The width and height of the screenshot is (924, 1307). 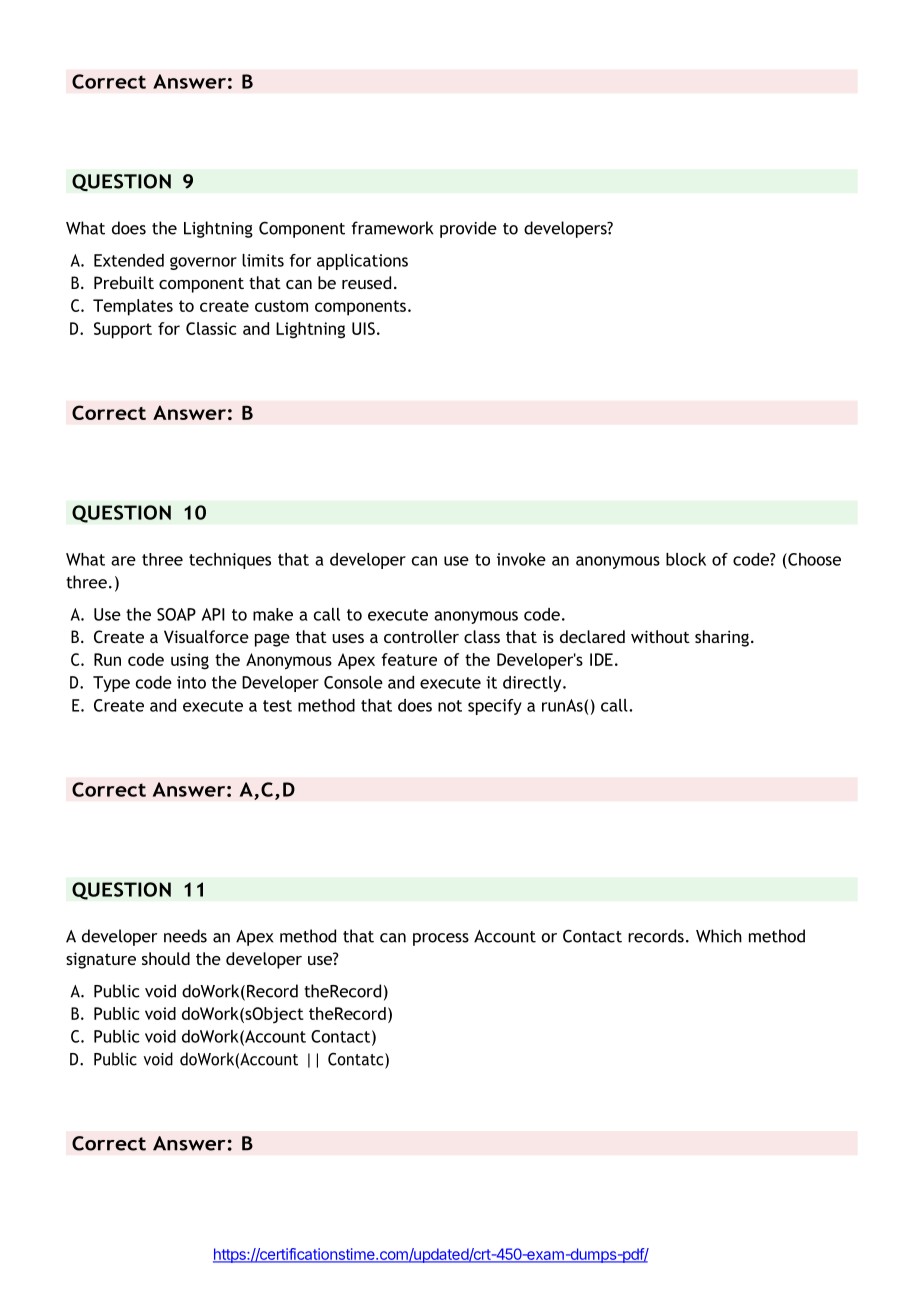 What do you see at coordinates (468, 229) in the screenshot?
I see `provide` at bounding box center [468, 229].
